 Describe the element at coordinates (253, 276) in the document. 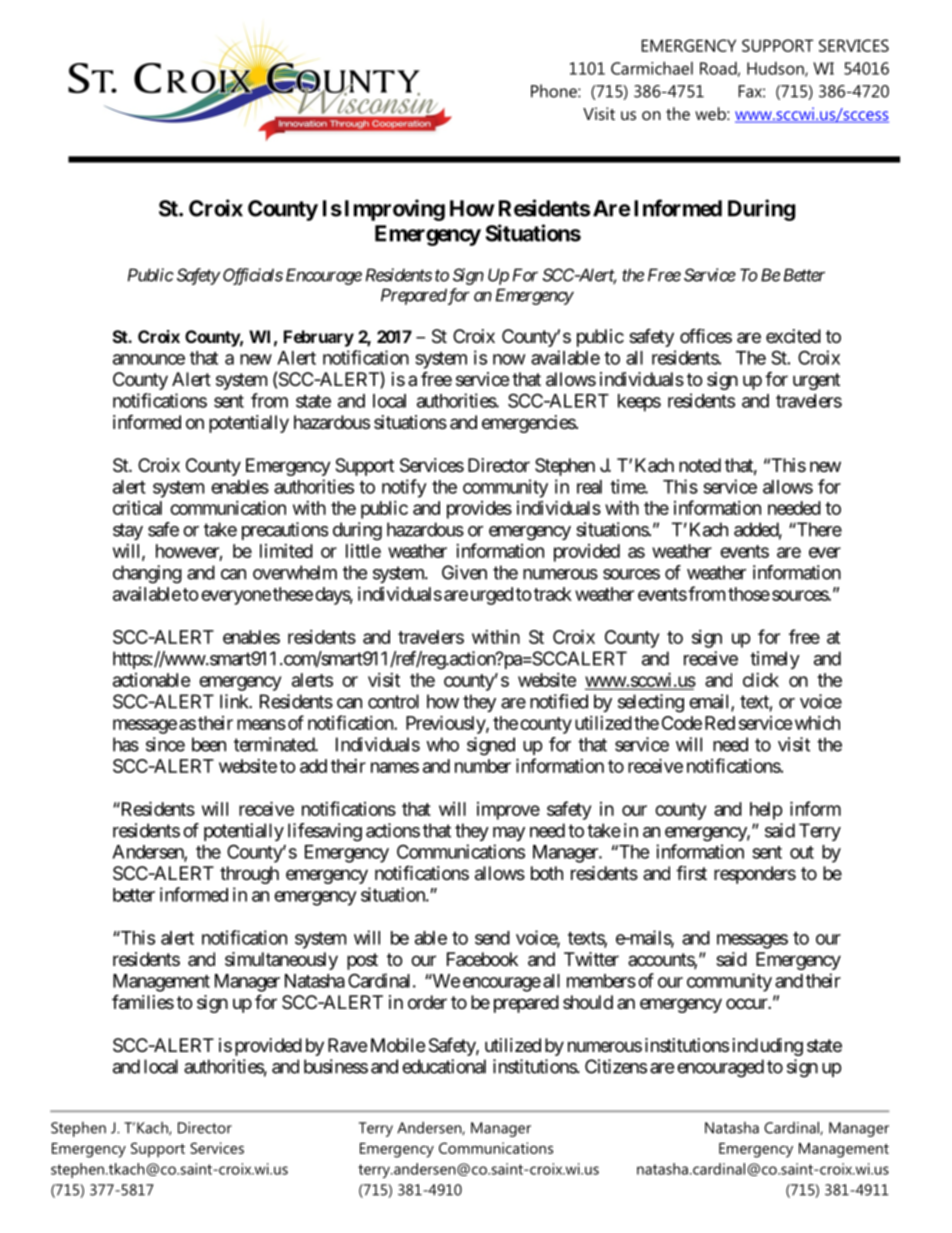

I see `Officials` at that location.
